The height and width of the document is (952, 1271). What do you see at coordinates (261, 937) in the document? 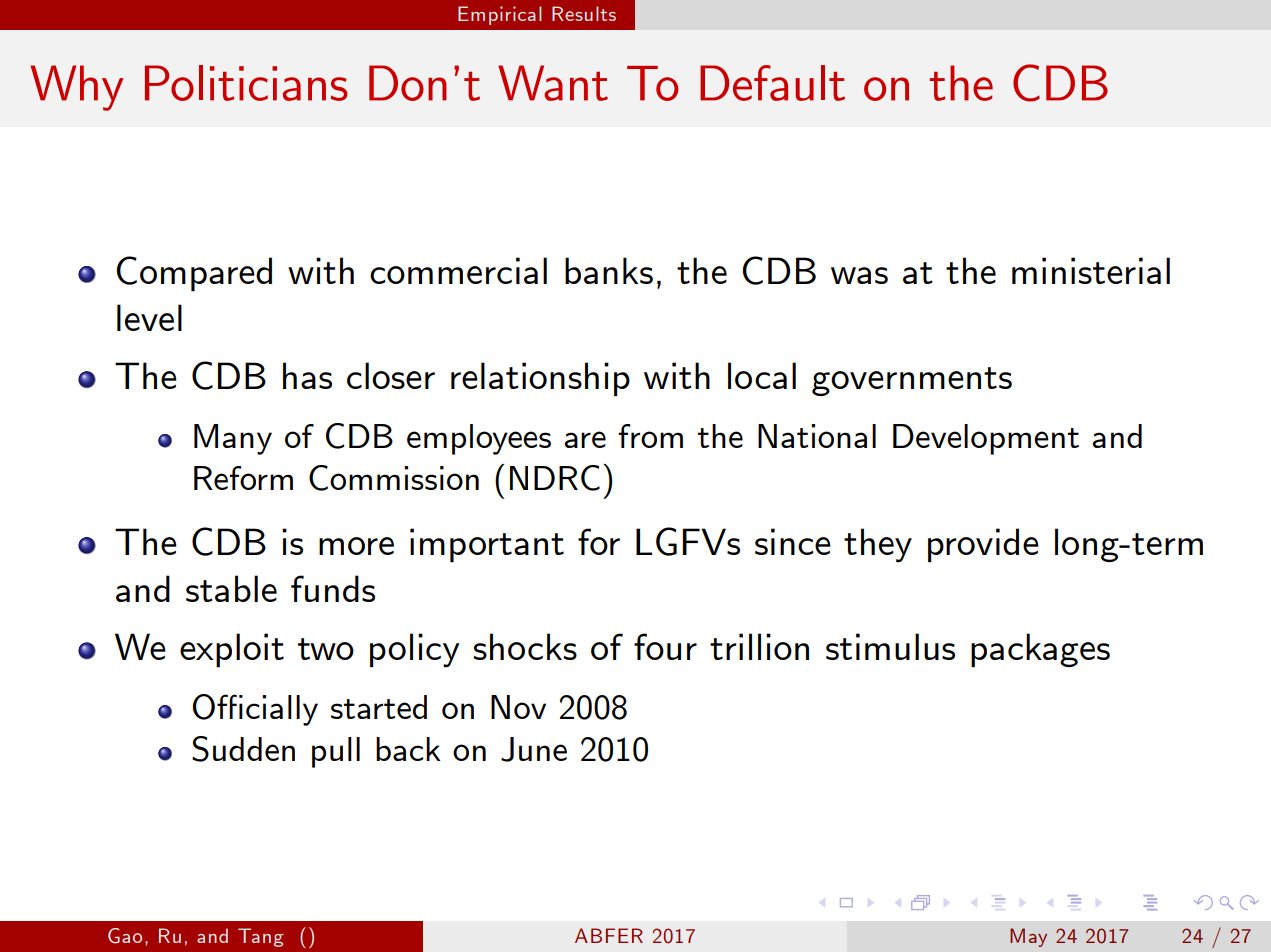
I see `Tang` at bounding box center [261, 937].
